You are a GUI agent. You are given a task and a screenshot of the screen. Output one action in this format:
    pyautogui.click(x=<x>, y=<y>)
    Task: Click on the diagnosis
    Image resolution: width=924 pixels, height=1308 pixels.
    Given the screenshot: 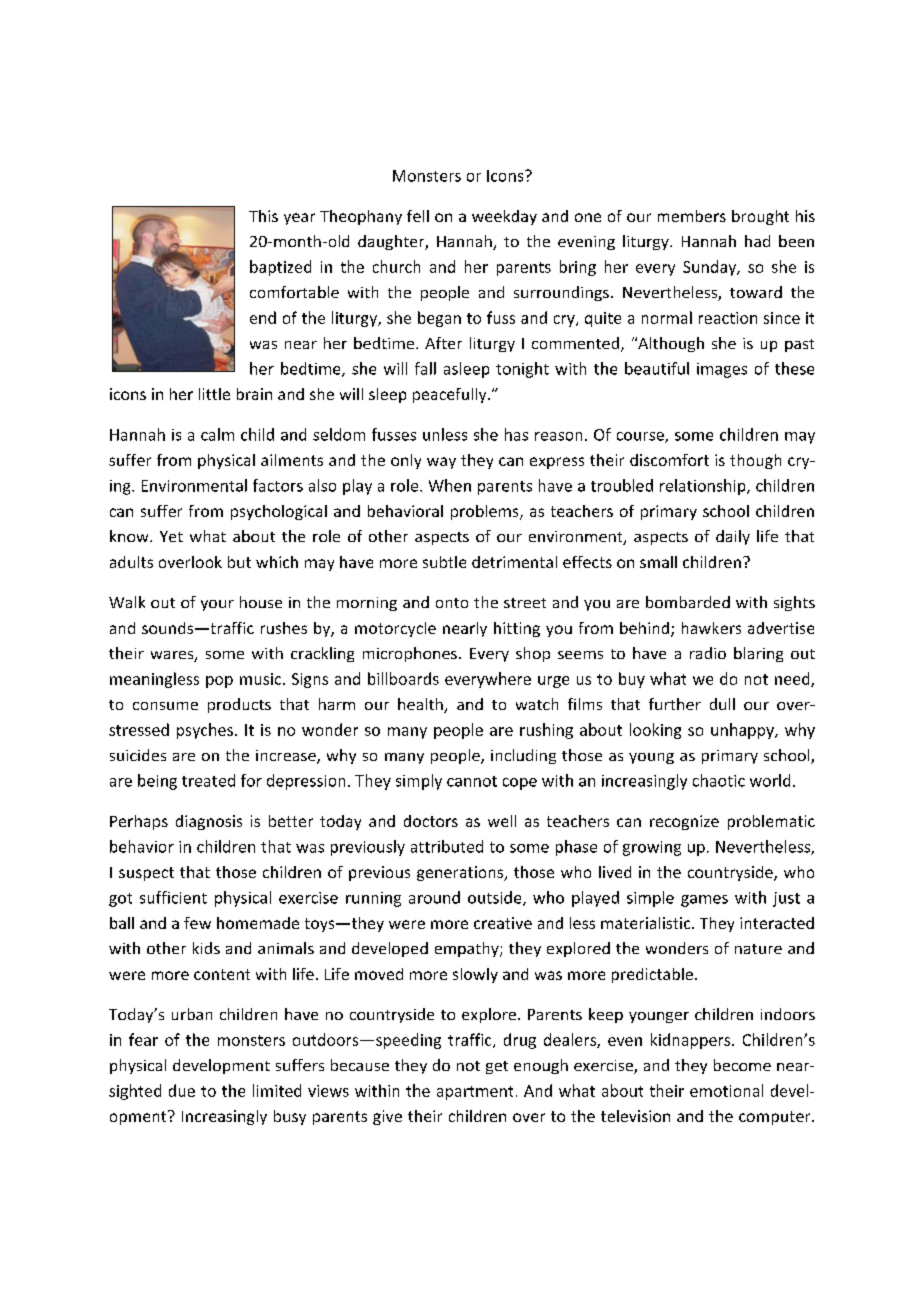 What is the action you would take?
    pyautogui.click(x=209, y=822)
